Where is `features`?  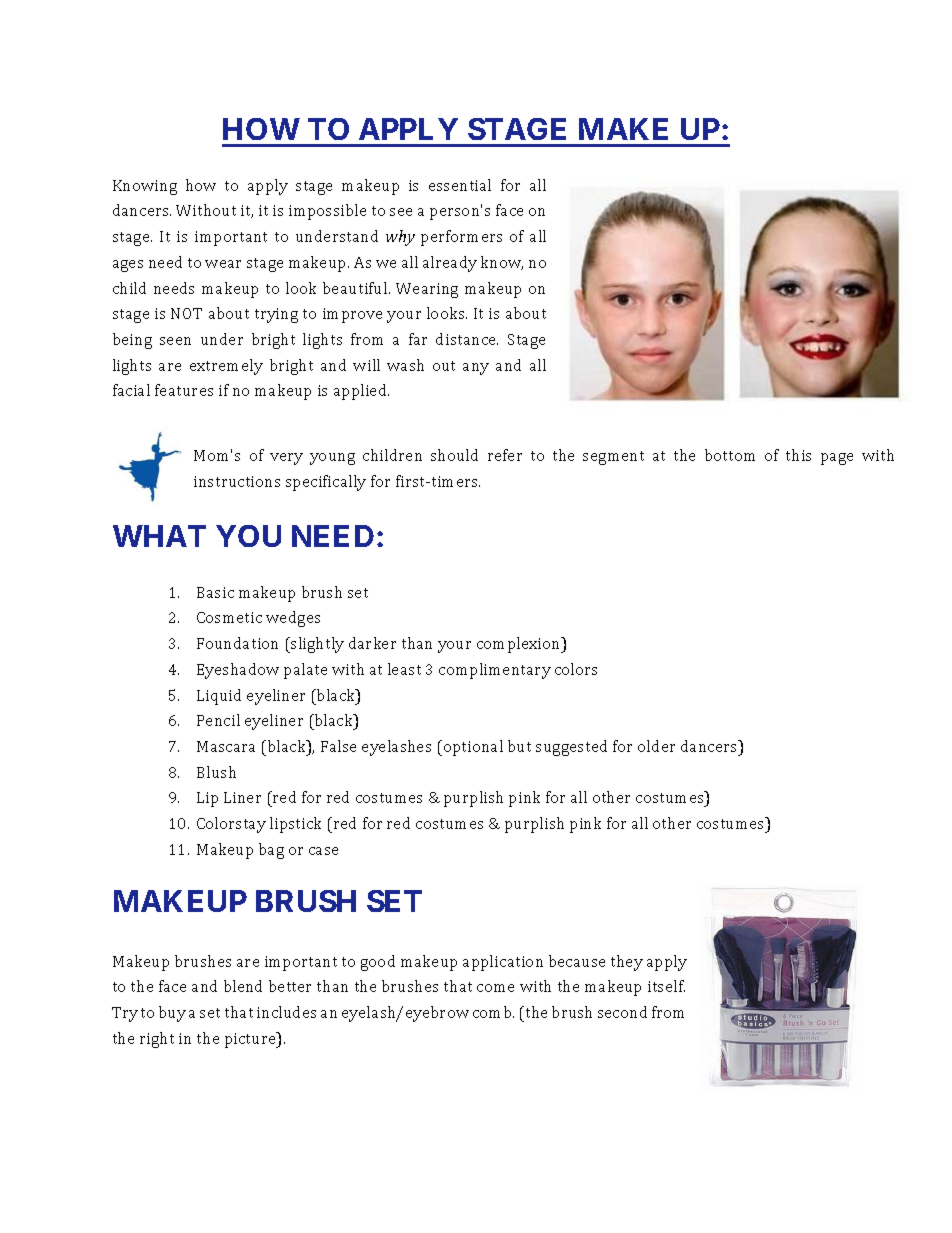
features is located at coordinates (184, 390).
